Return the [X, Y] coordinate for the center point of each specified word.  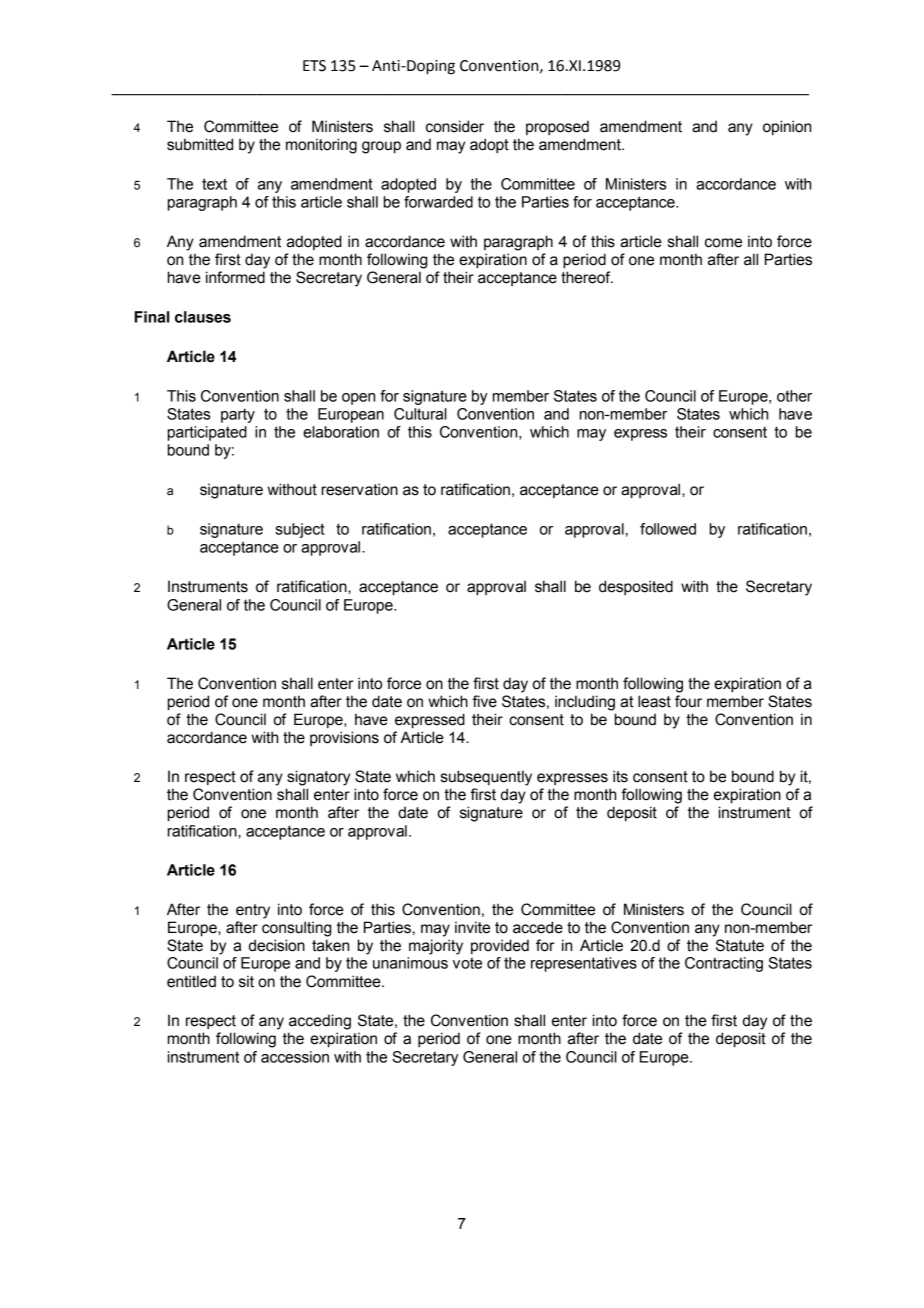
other [794, 396]
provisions [344, 738]
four [688, 701]
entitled [191, 981]
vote [467, 963]
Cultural [420, 414]
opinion [787, 127]
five [485, 701]
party [238, 415]
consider [455, 126]
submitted [200, 144]
